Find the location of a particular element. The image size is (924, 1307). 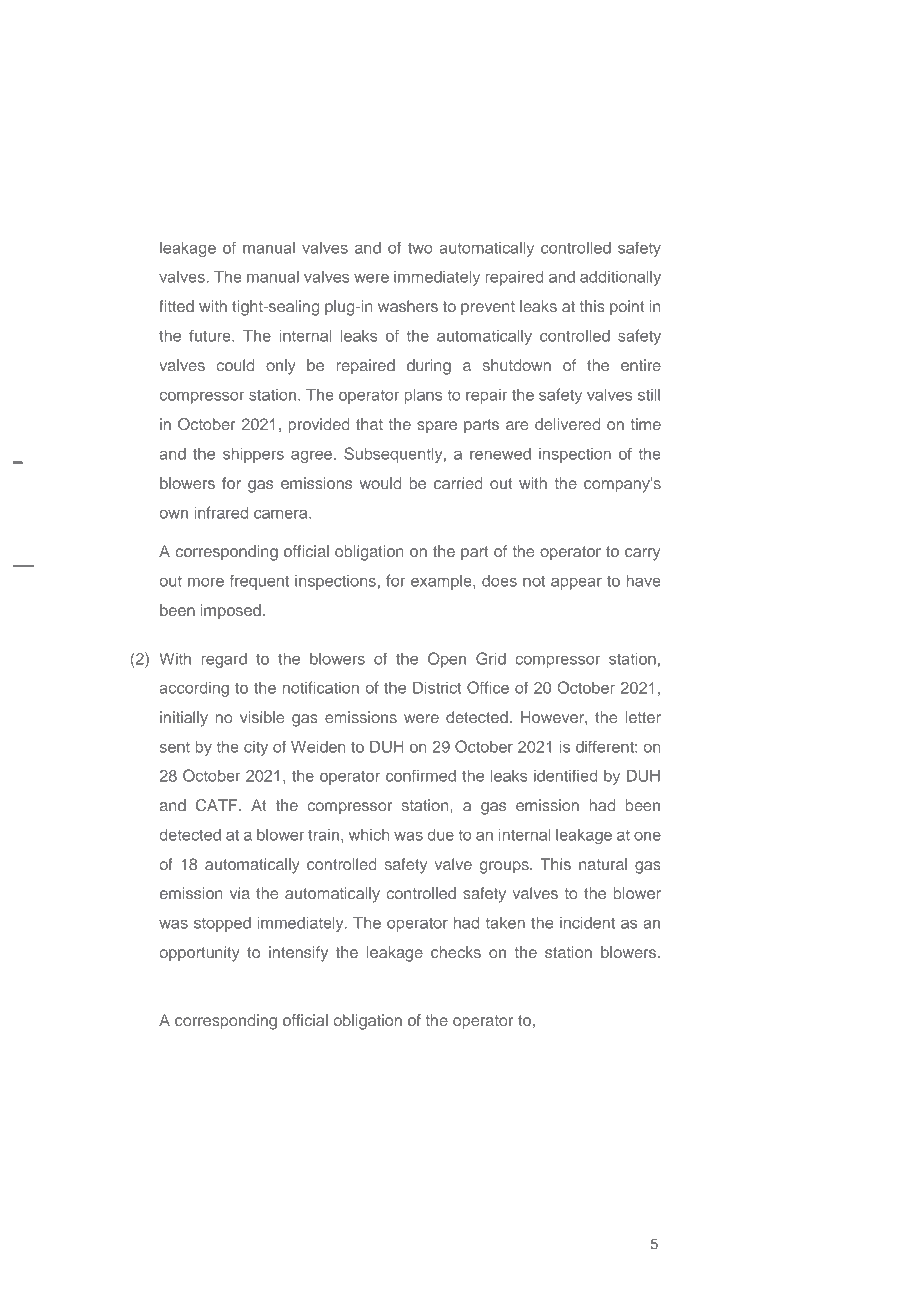

imposed is located at coordinates (231, 612).
